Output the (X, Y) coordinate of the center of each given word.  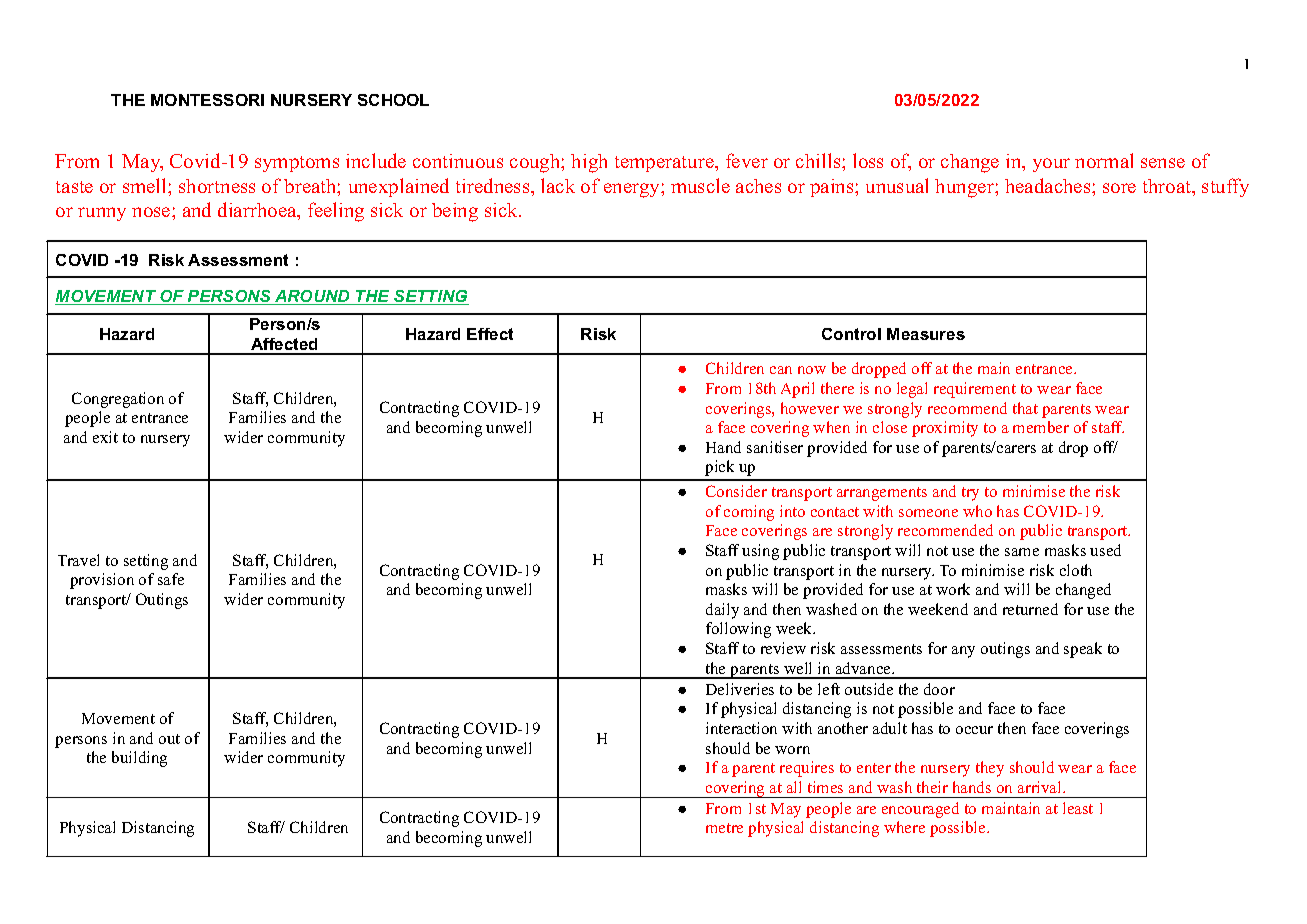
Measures (926, 334)
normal (1104, 160)
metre (724, 828)
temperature (665, 164)
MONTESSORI (207, 100)
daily (722, 611)
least (1078, 808)
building (139, 759)
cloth (1076, 570)
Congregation (118, 400)
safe (171, 579)
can (781, 370)
